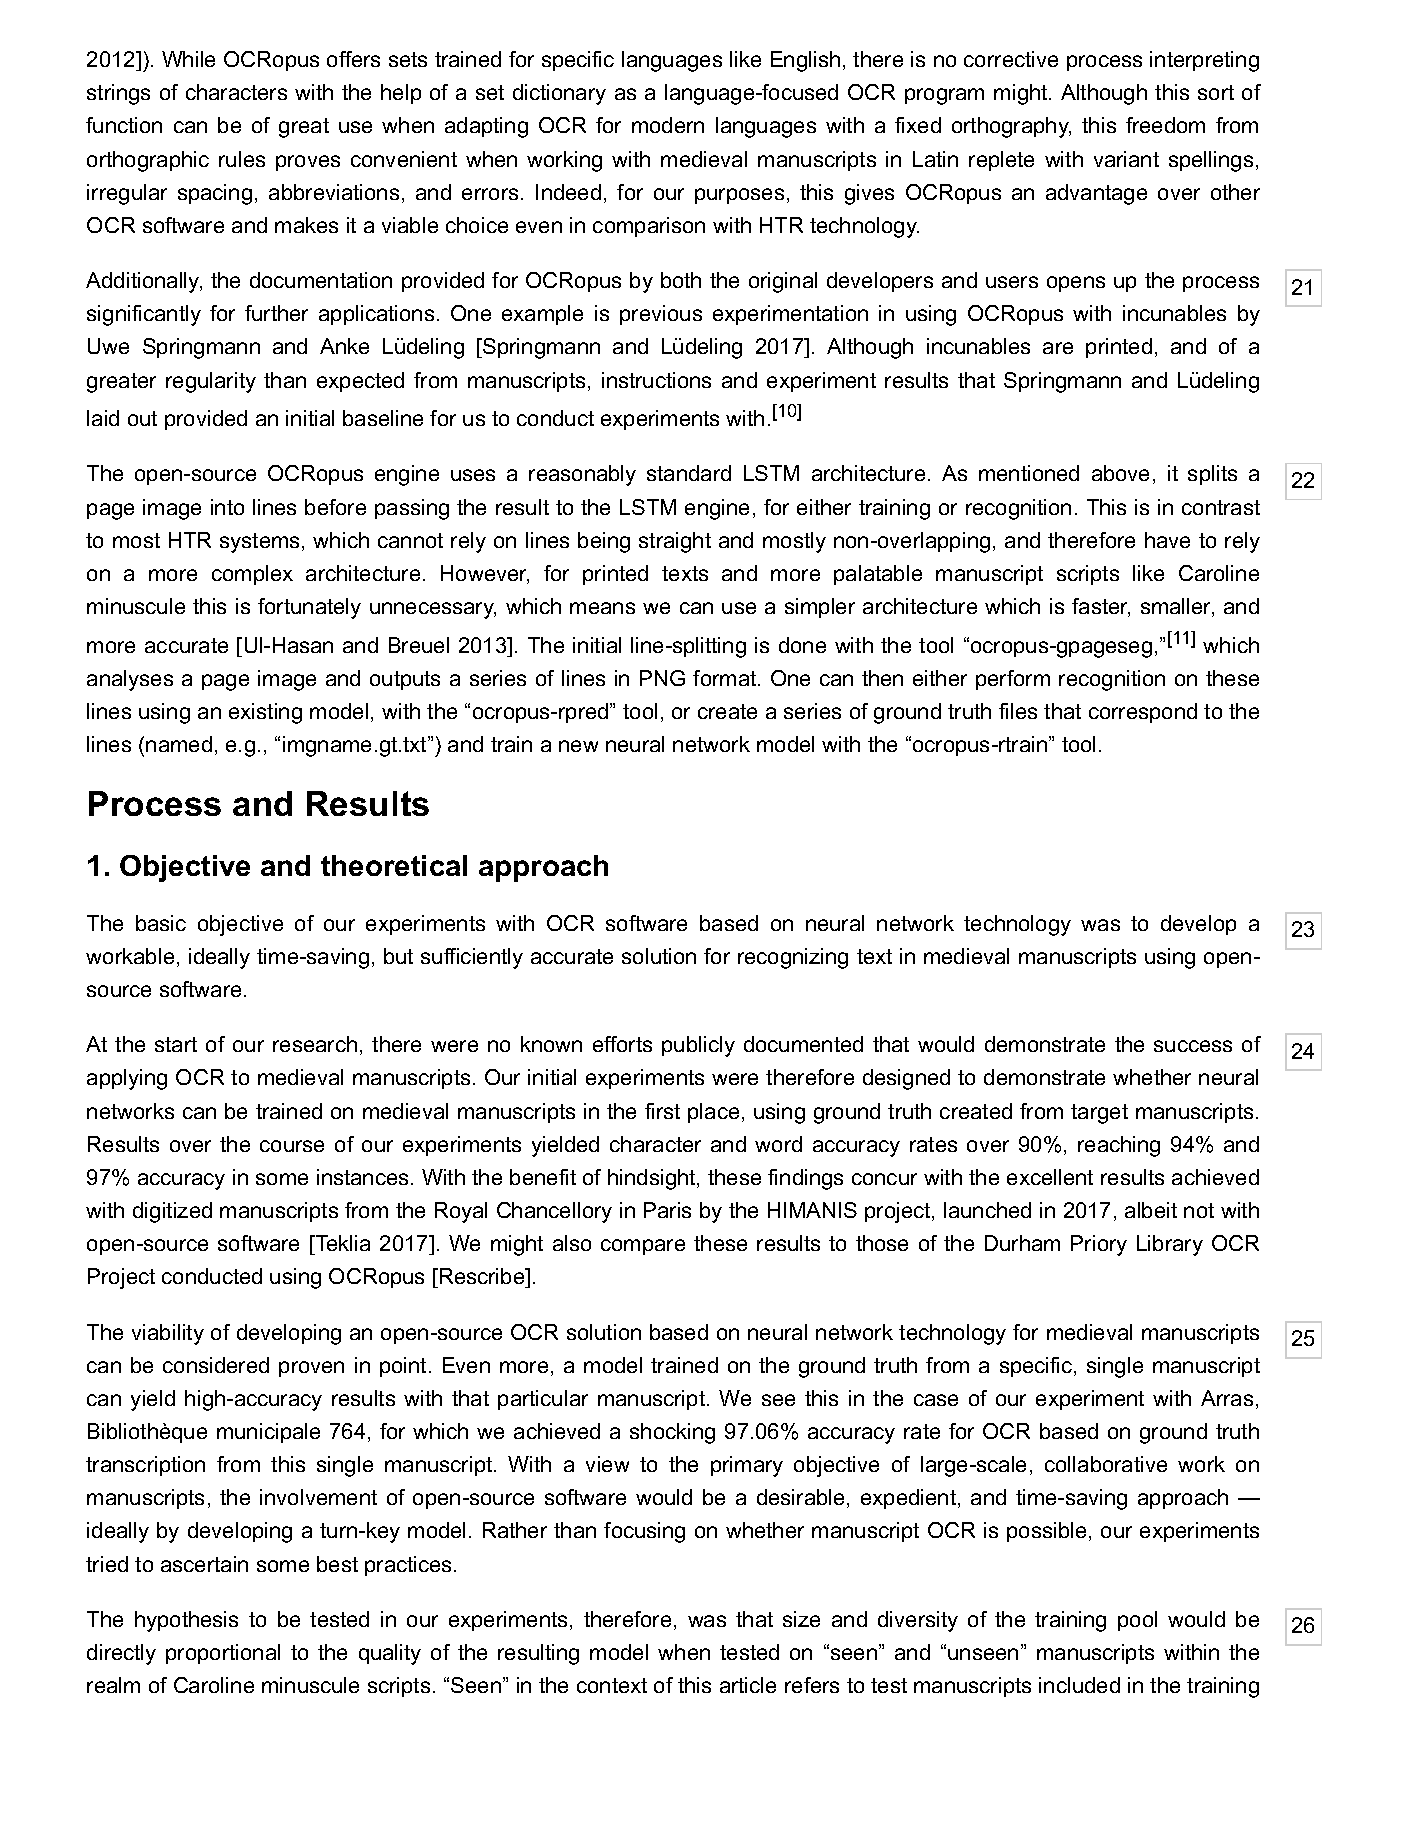 This screenshot has height=1823, width=1409. I want to click on into, so click(227, 507).
